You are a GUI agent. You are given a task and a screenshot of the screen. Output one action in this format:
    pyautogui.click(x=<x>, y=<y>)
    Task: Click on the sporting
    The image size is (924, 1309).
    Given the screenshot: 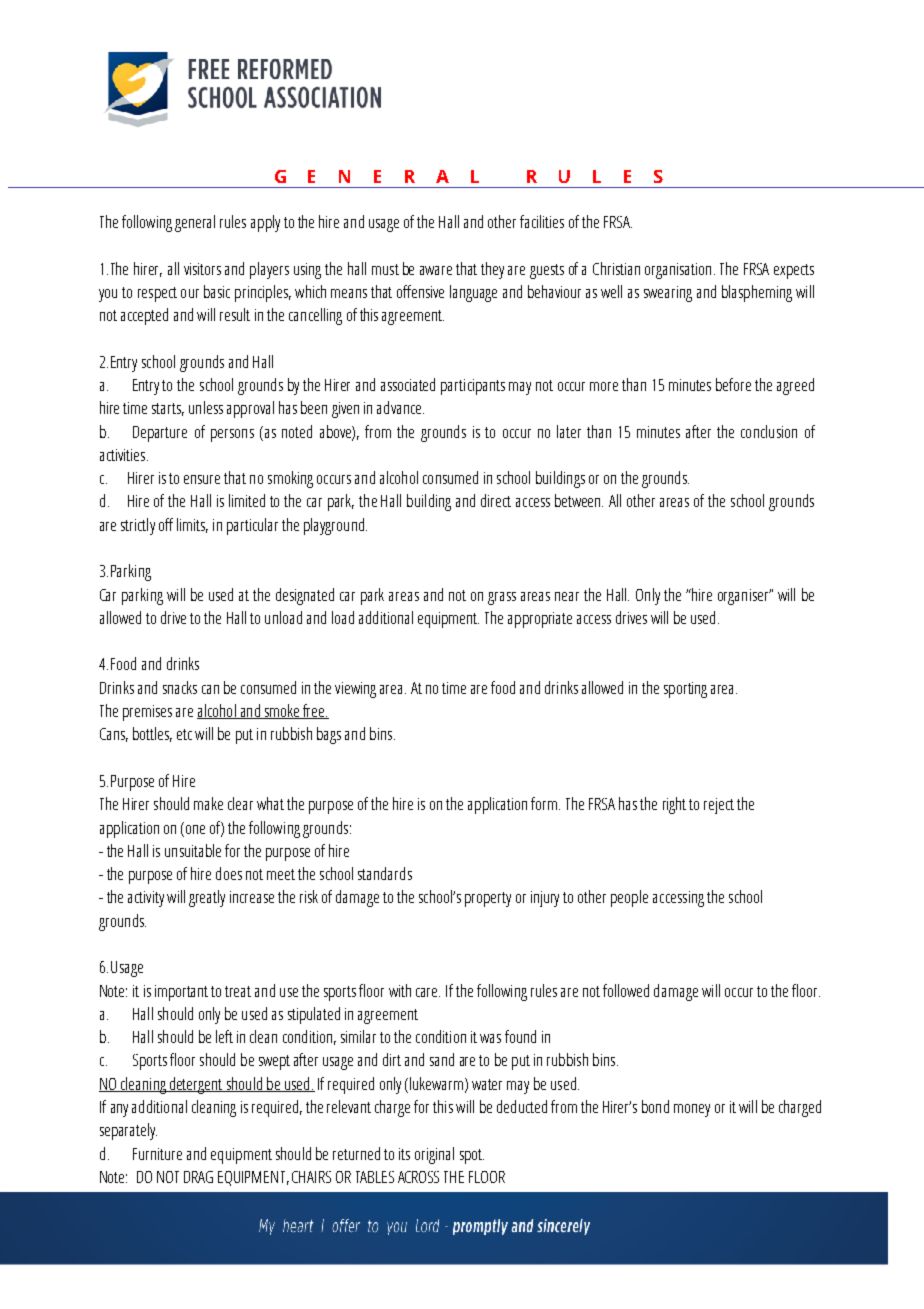 What is the action you would take?
    pyautogui.click(x=685, y=690)
